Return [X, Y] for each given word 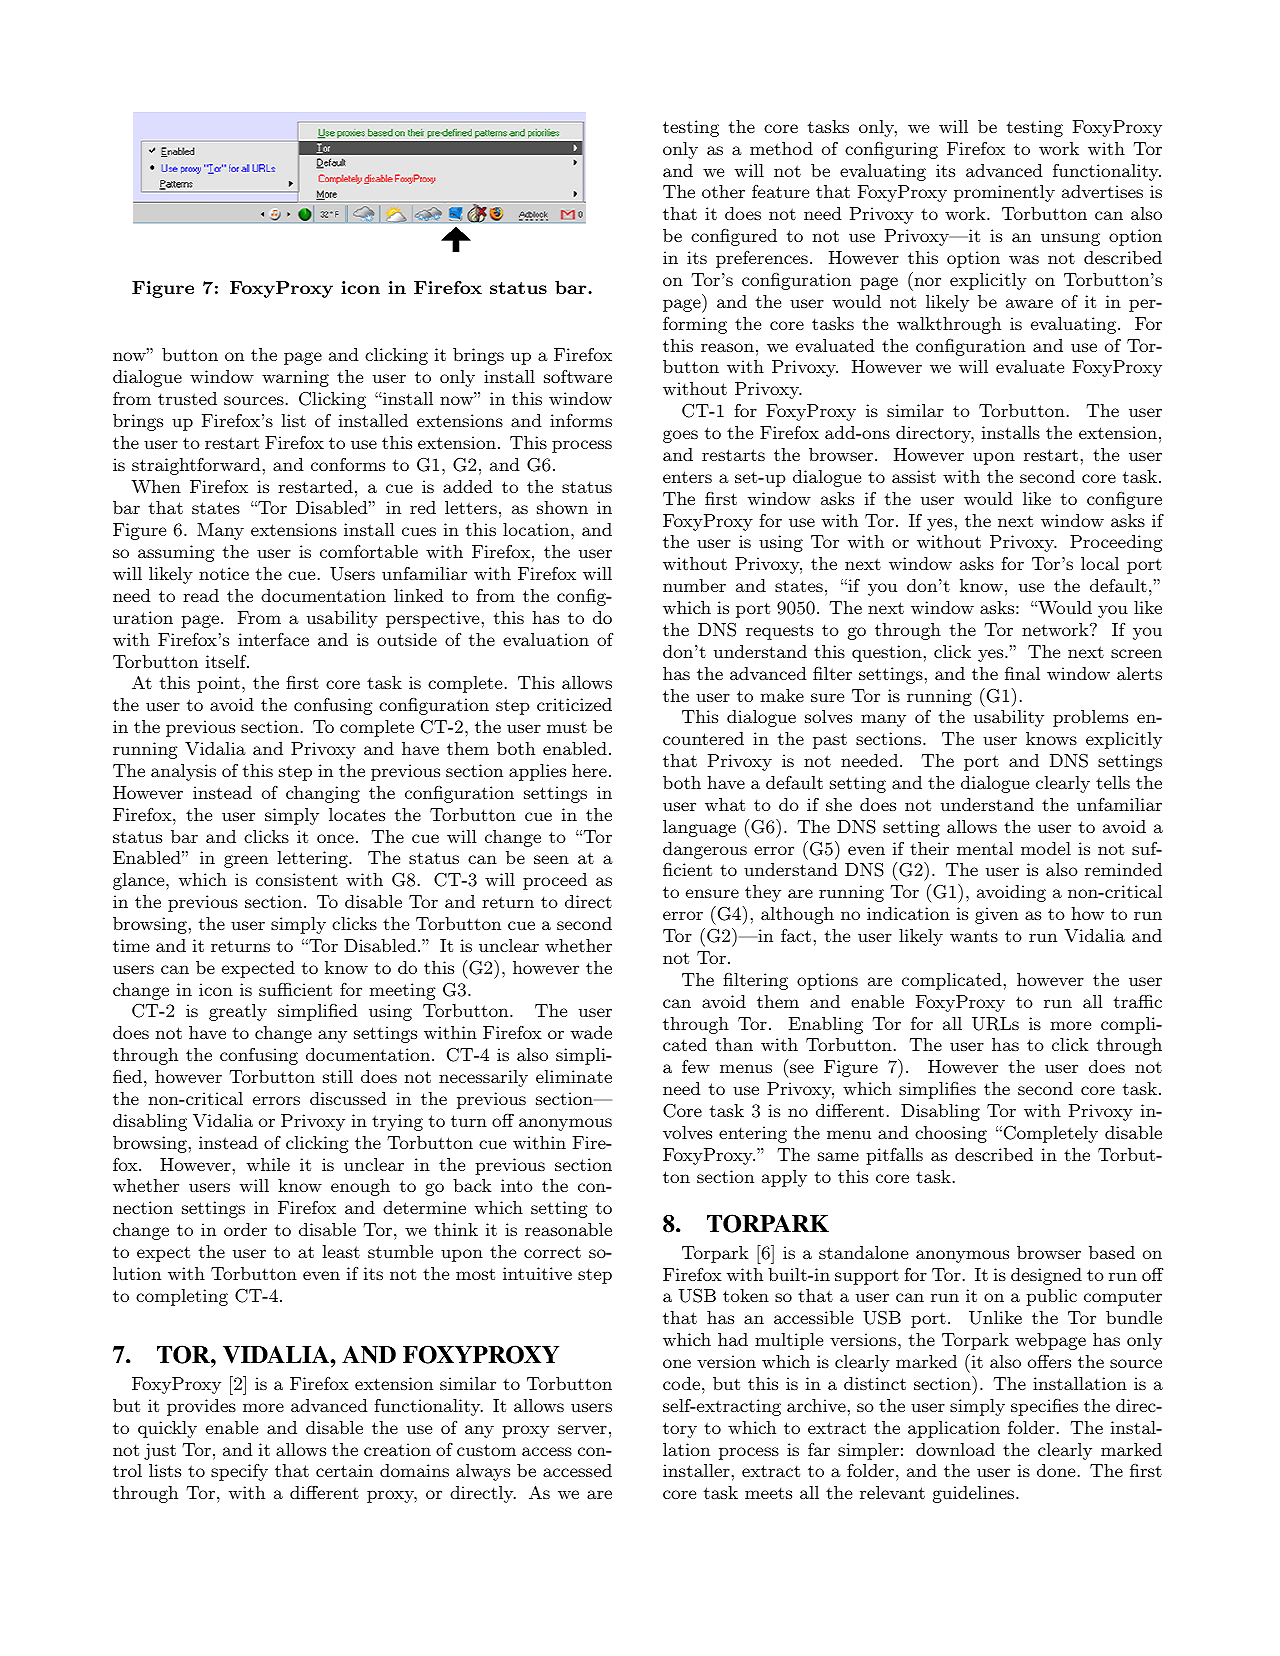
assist [914, 476]
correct [552, 1252]
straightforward [196, 466]
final [1022, 673]
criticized [574, 704]
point [218, 684]
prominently [1004, 193]
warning [295, 378]
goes [680, 436]
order [245, 1229]
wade [591, 1032]
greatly [238, 1012]
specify [239, 1472]
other [723, 191]
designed [1046, 1276]
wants [974, 936]
